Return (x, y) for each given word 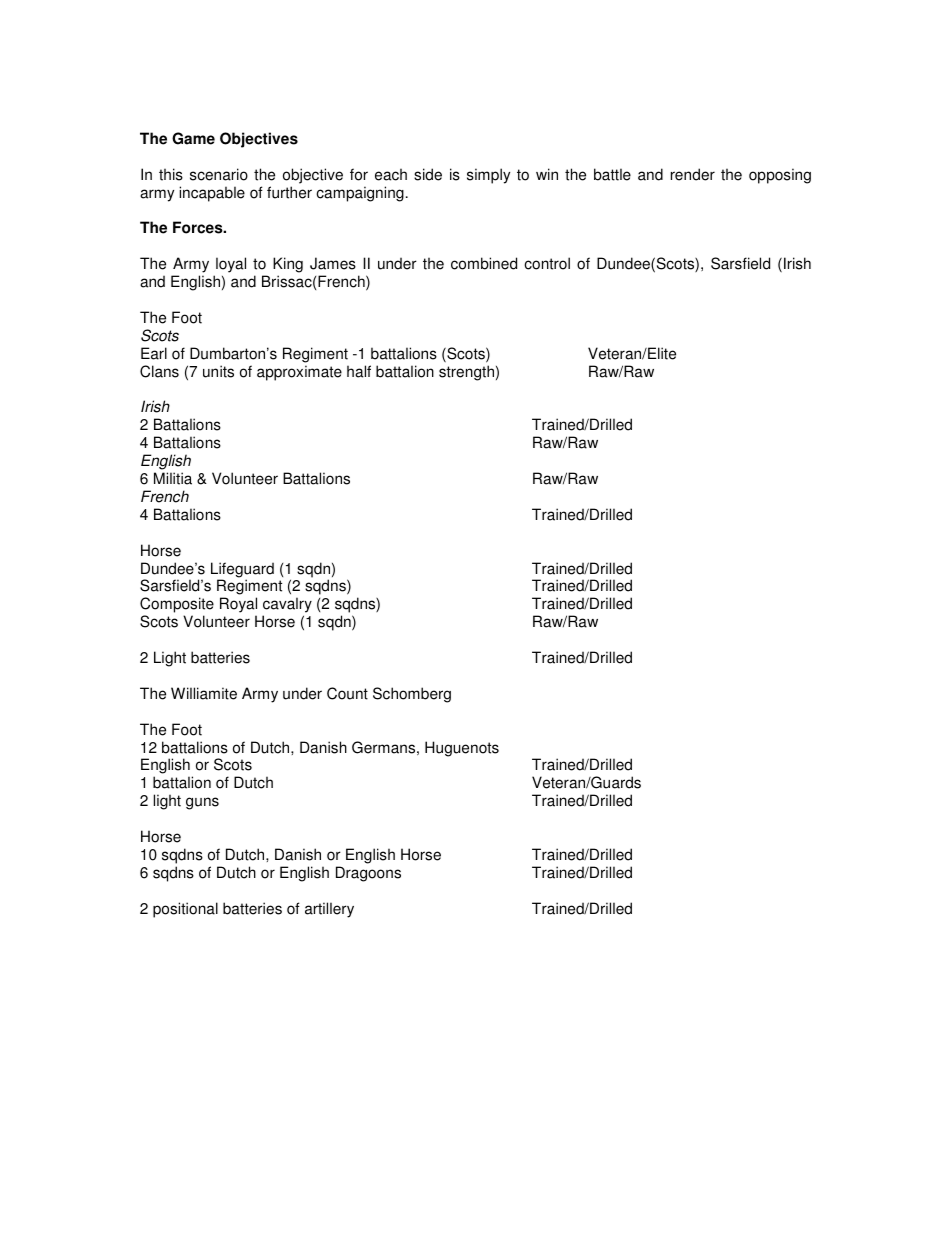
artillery (329, 910)
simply (488, 176)
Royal (238, 606)
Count (347, 693)
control (547, 263)
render (693, 174)
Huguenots (462, 749)
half (359, 371)
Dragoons (368, 874)
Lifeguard (242, 571)
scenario (219, 174)
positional (185, 910)
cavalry (287, 606)
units (218, 371)
